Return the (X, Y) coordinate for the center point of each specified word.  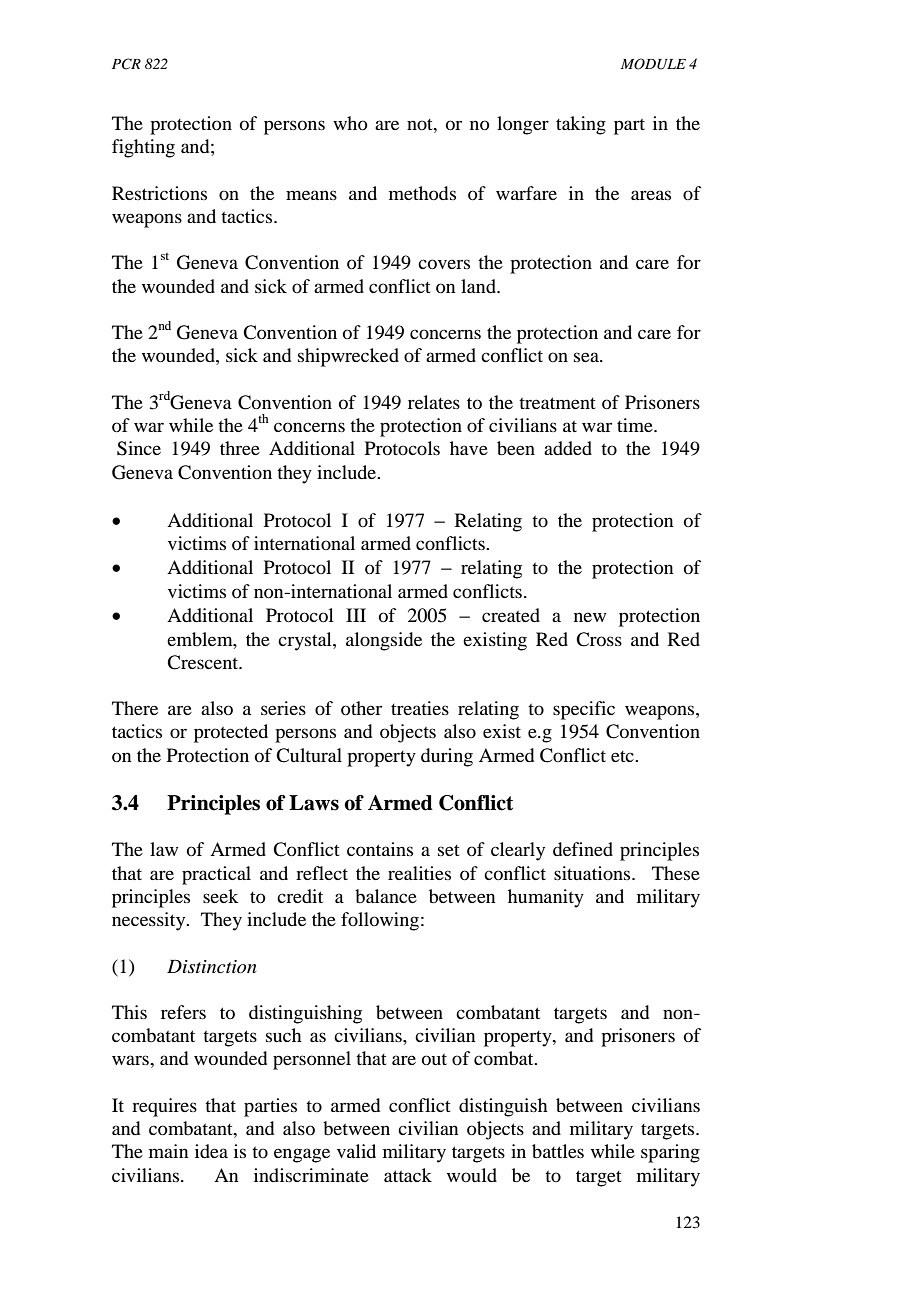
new (590, 617)
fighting (143, 148)
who (350, 123)
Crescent (204, 662)
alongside (384, 641)
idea (211, 1151)
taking (581, 125)
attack (408, 1175)
